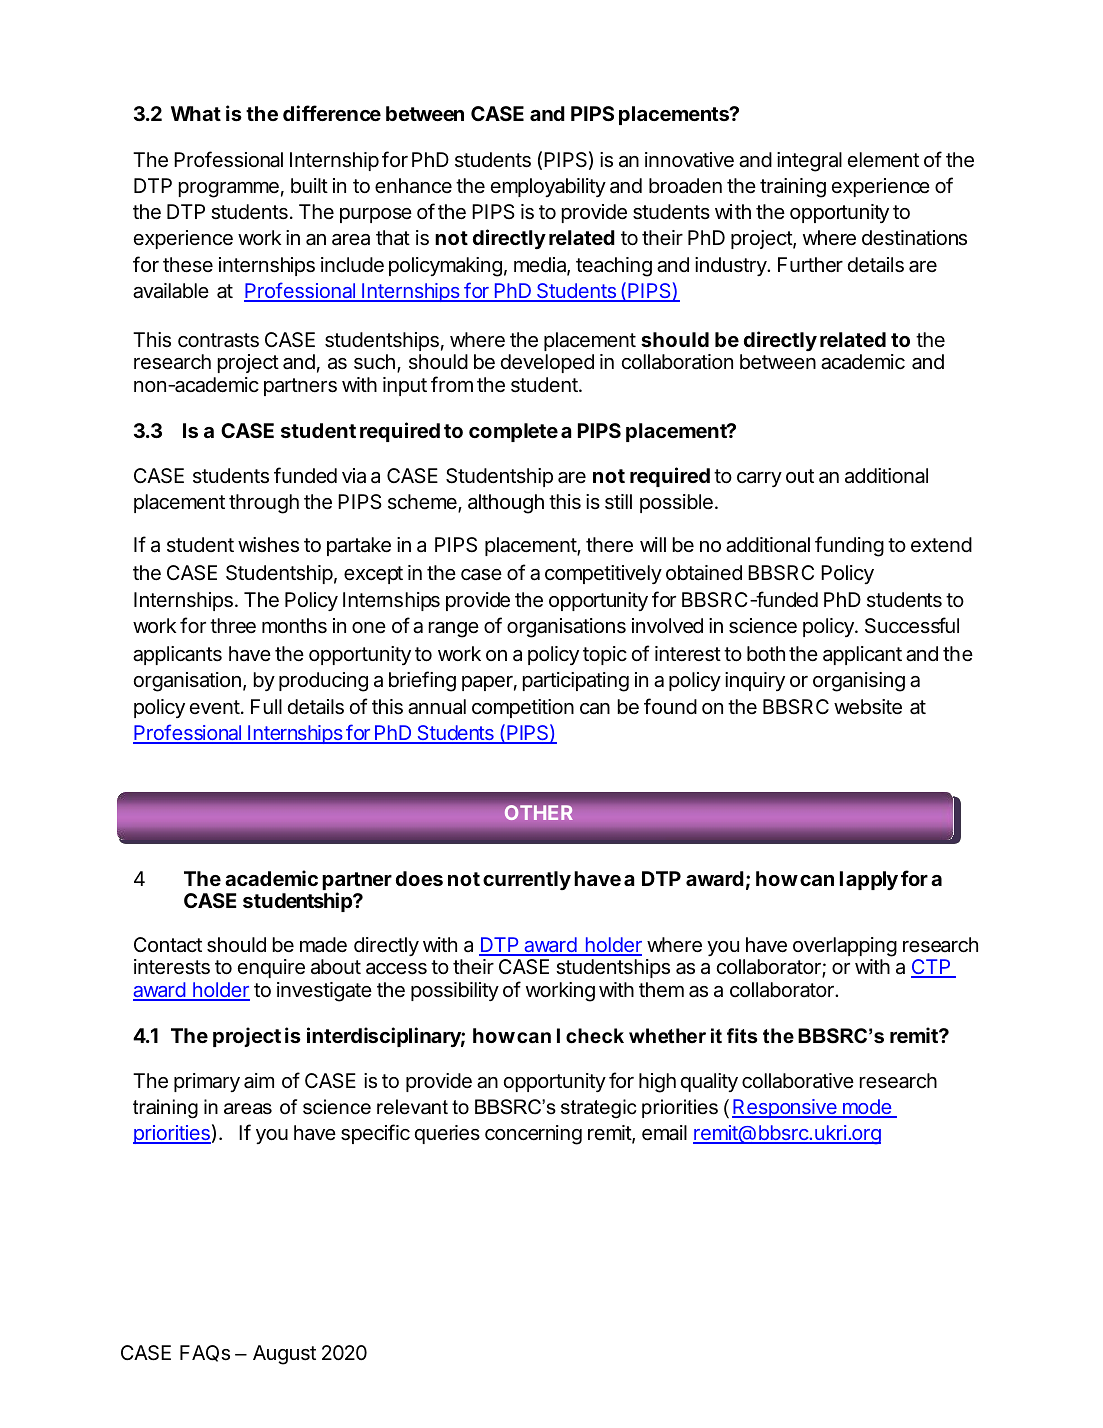 The width and height of the screenshot is (1103, 1428). What do you see at coordinates (513, 432) in the screenshot?
I see `complete` at bounding box center [513, 432].
